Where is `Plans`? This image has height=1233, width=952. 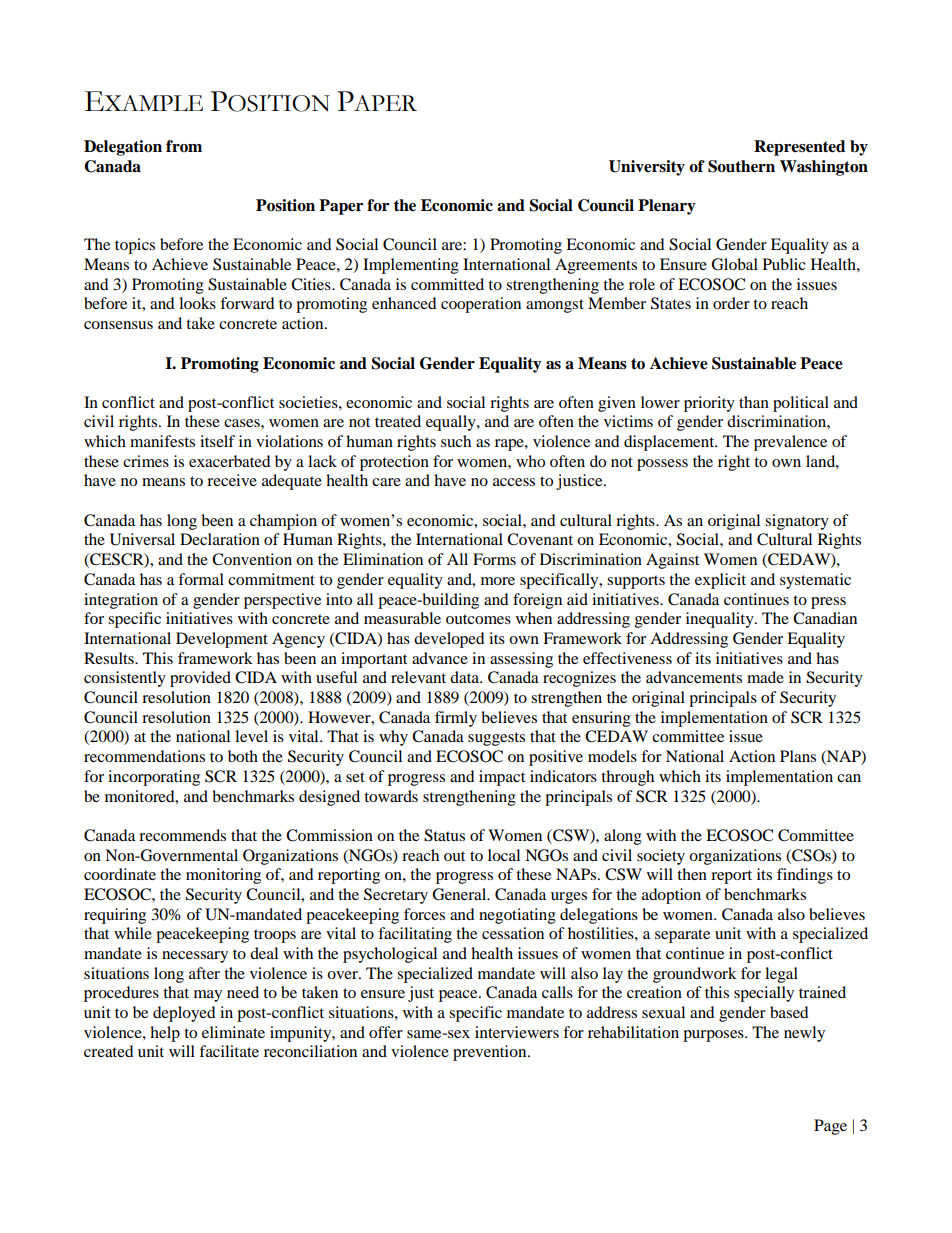
Plans is located at coordinates (798, 756).
